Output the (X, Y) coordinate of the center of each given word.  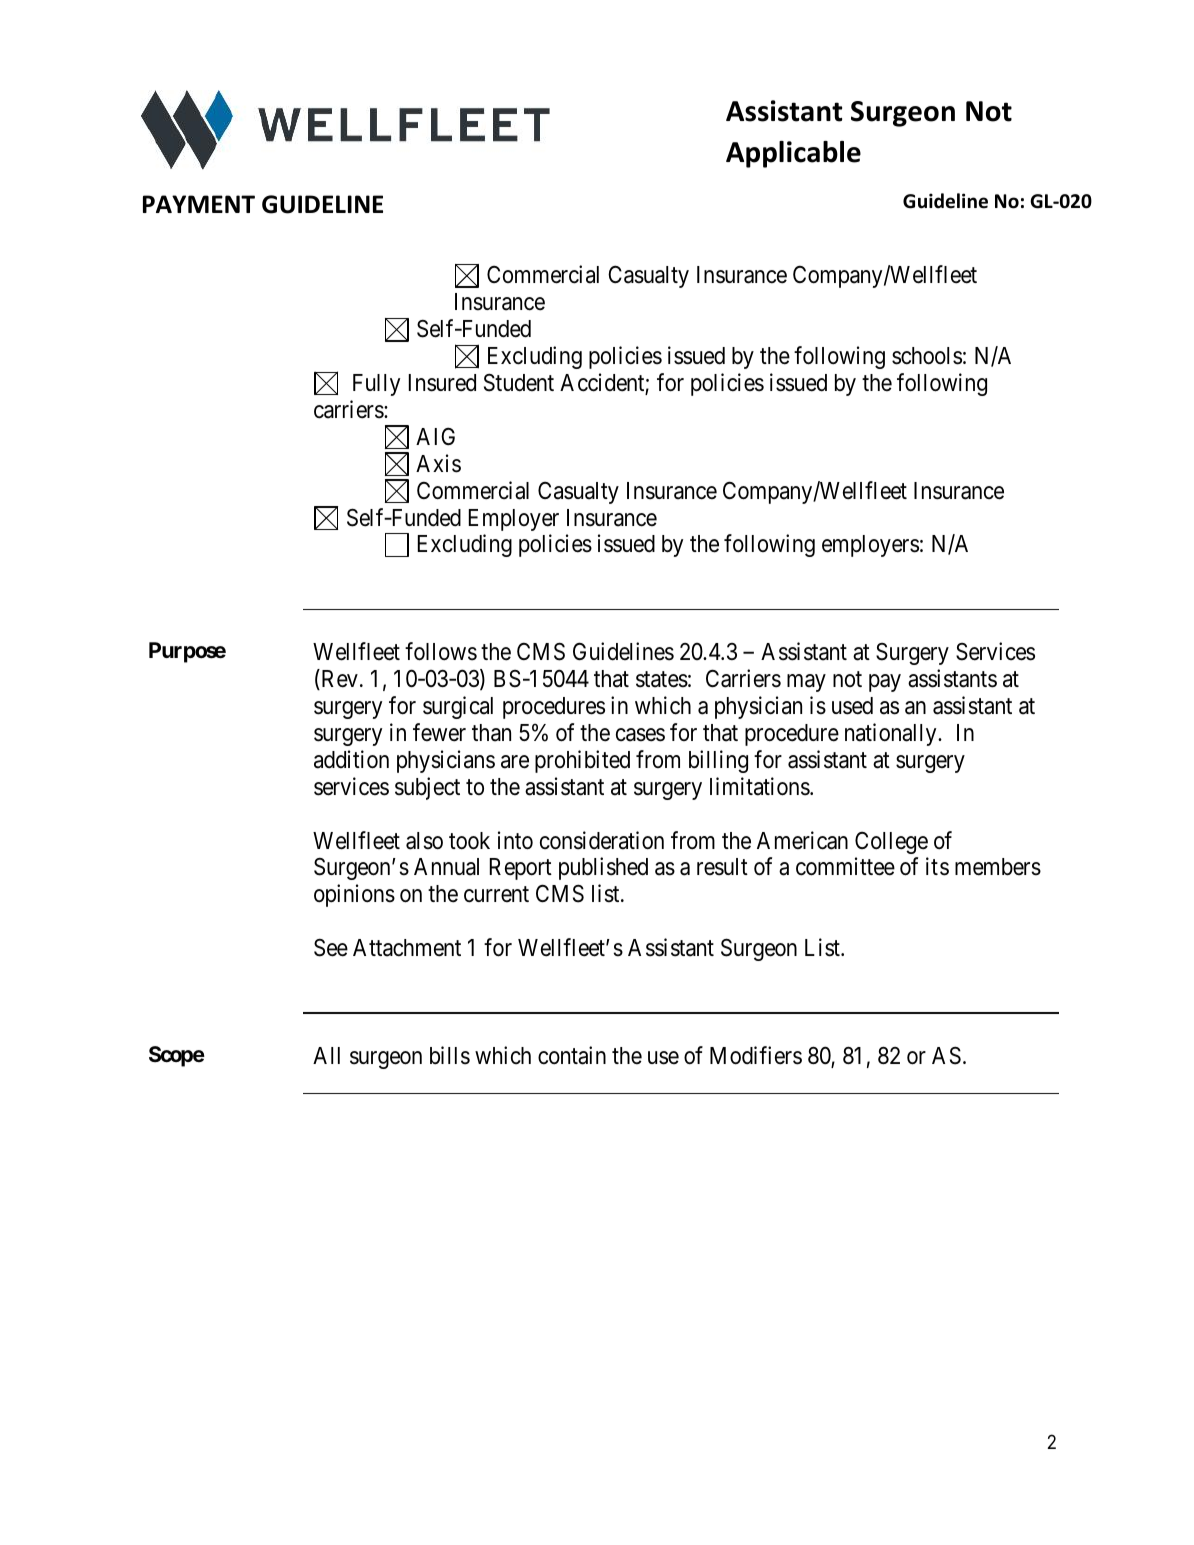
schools (927, 356)
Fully (376, 385)
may (806, 683)
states (662, 680)
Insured (442, 383)
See (331, 947)
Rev (338, 680)
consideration (602, 840)
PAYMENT (199, 204)
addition (351, 759)
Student (519, 382)
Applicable (793, 154)
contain (572, 1055)
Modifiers (756, 1055)
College (891, 843)
